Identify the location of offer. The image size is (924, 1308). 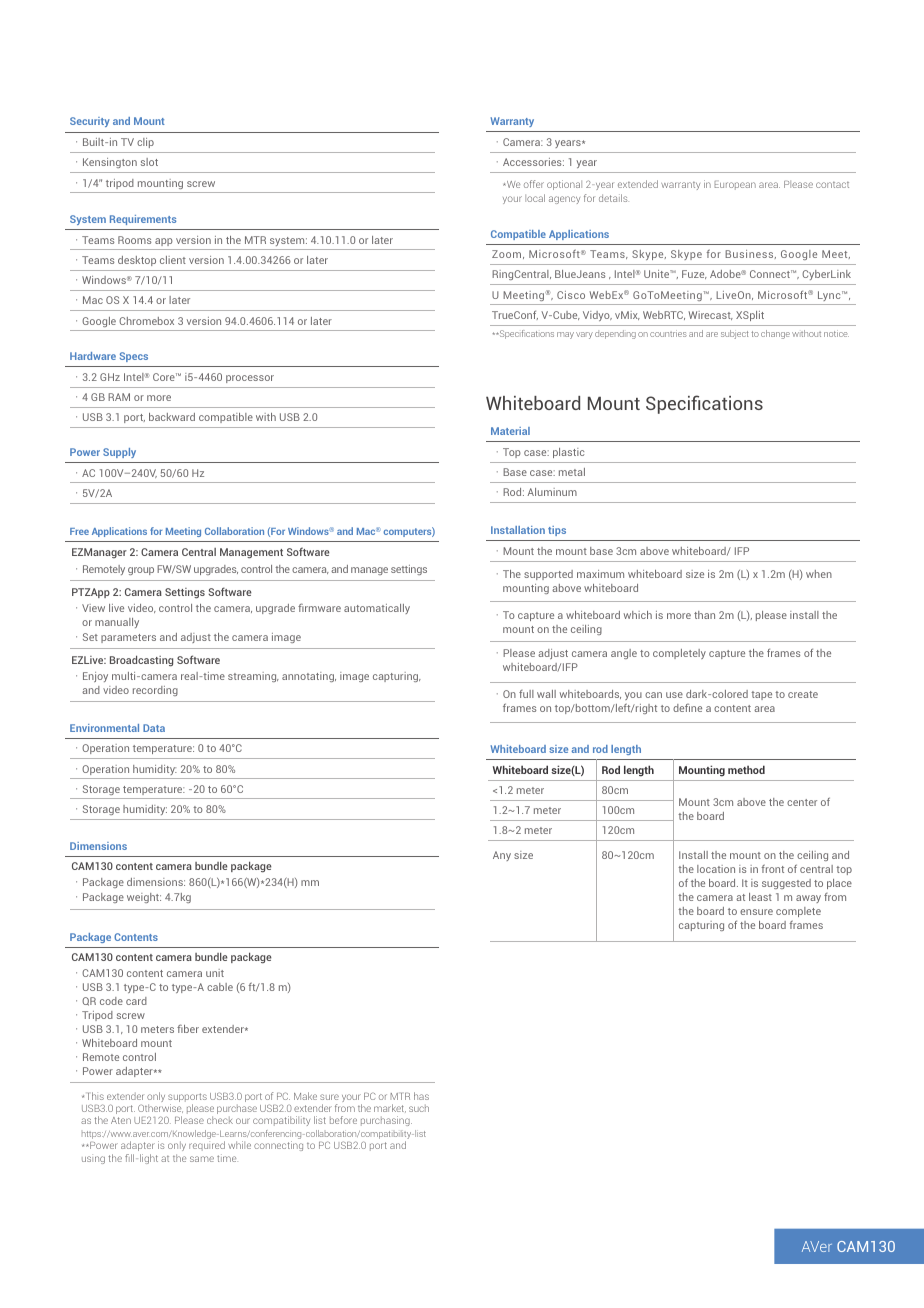
(534, 184).
